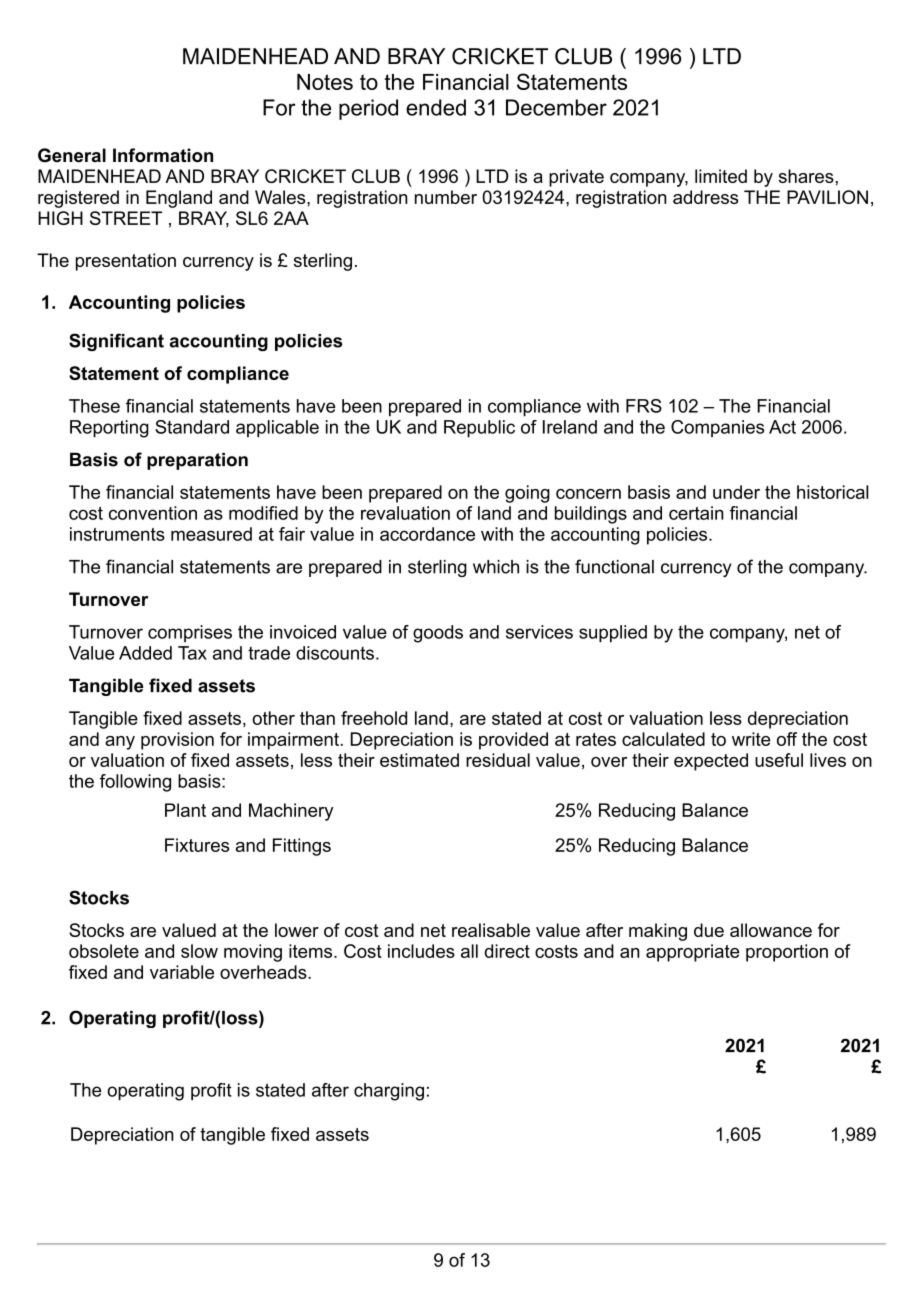 The height and width of the image is (1308, 924). Describe the element at coordinates (721, 176) in the image. I see `limited` at that location.
